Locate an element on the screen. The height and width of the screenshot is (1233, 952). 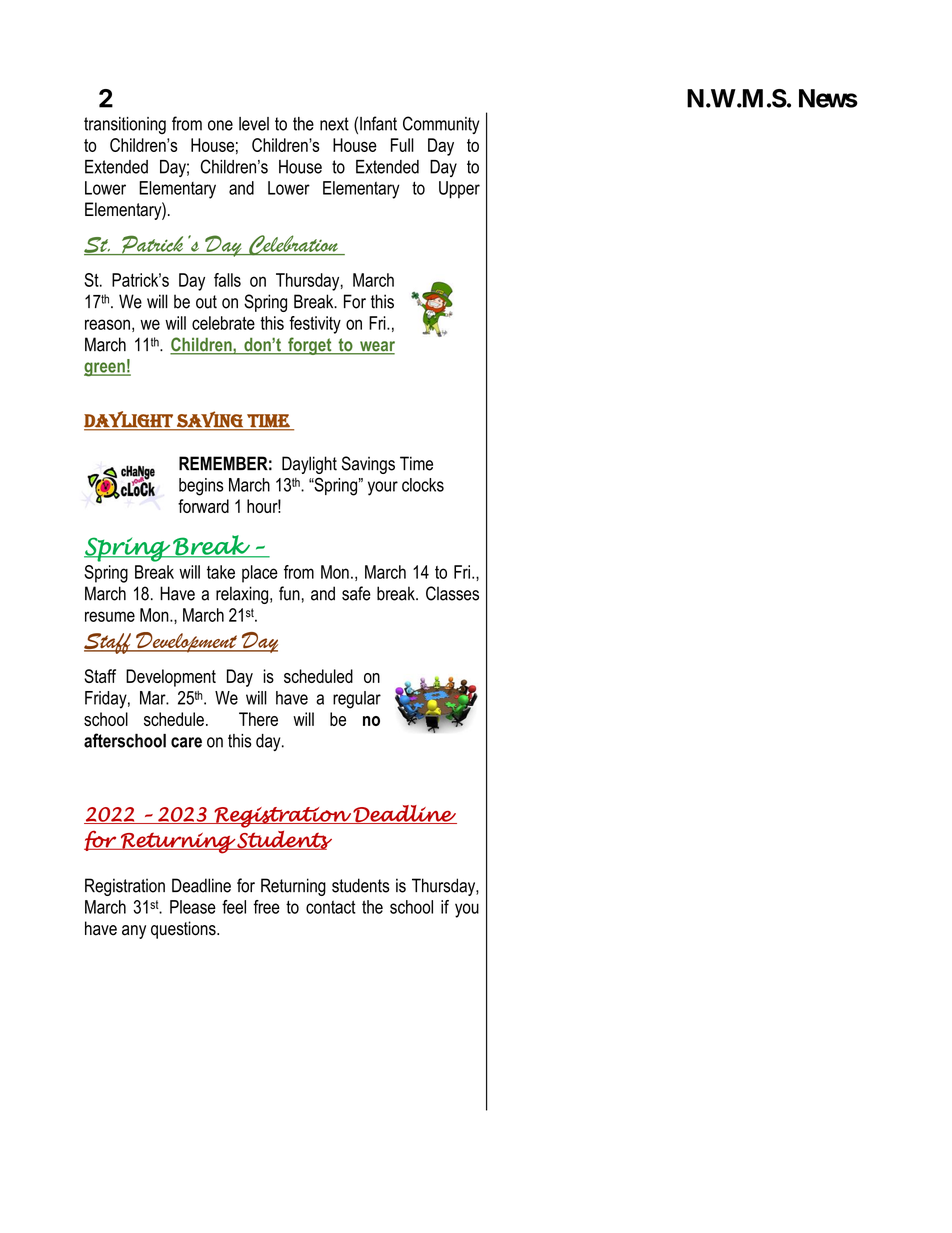
forward is located at coordinates (203, 506).
